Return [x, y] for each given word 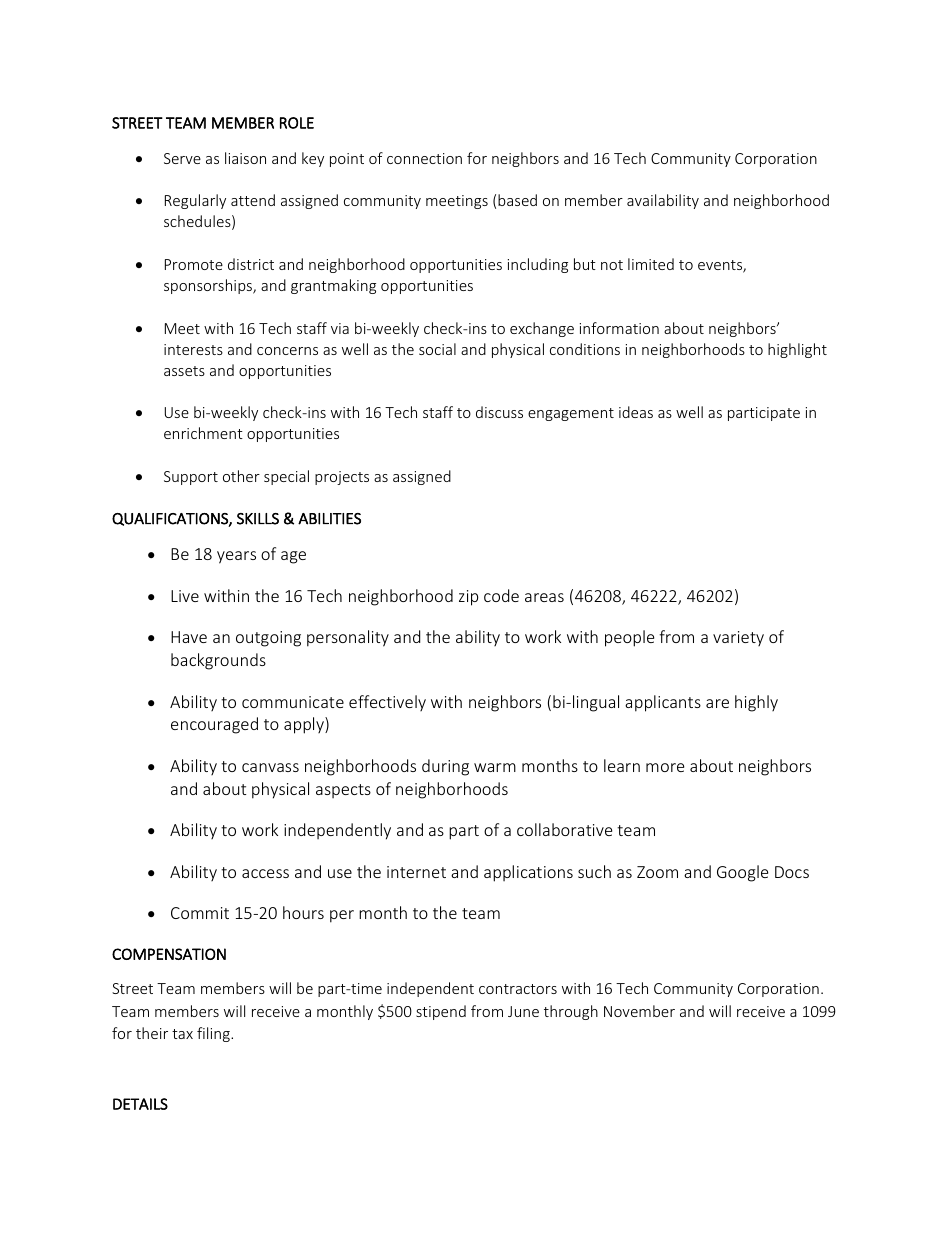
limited [651, 264]
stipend [441, 1012]
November [639, 1011]
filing [214, 1034]
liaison [245, 158]
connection [424, 158]
